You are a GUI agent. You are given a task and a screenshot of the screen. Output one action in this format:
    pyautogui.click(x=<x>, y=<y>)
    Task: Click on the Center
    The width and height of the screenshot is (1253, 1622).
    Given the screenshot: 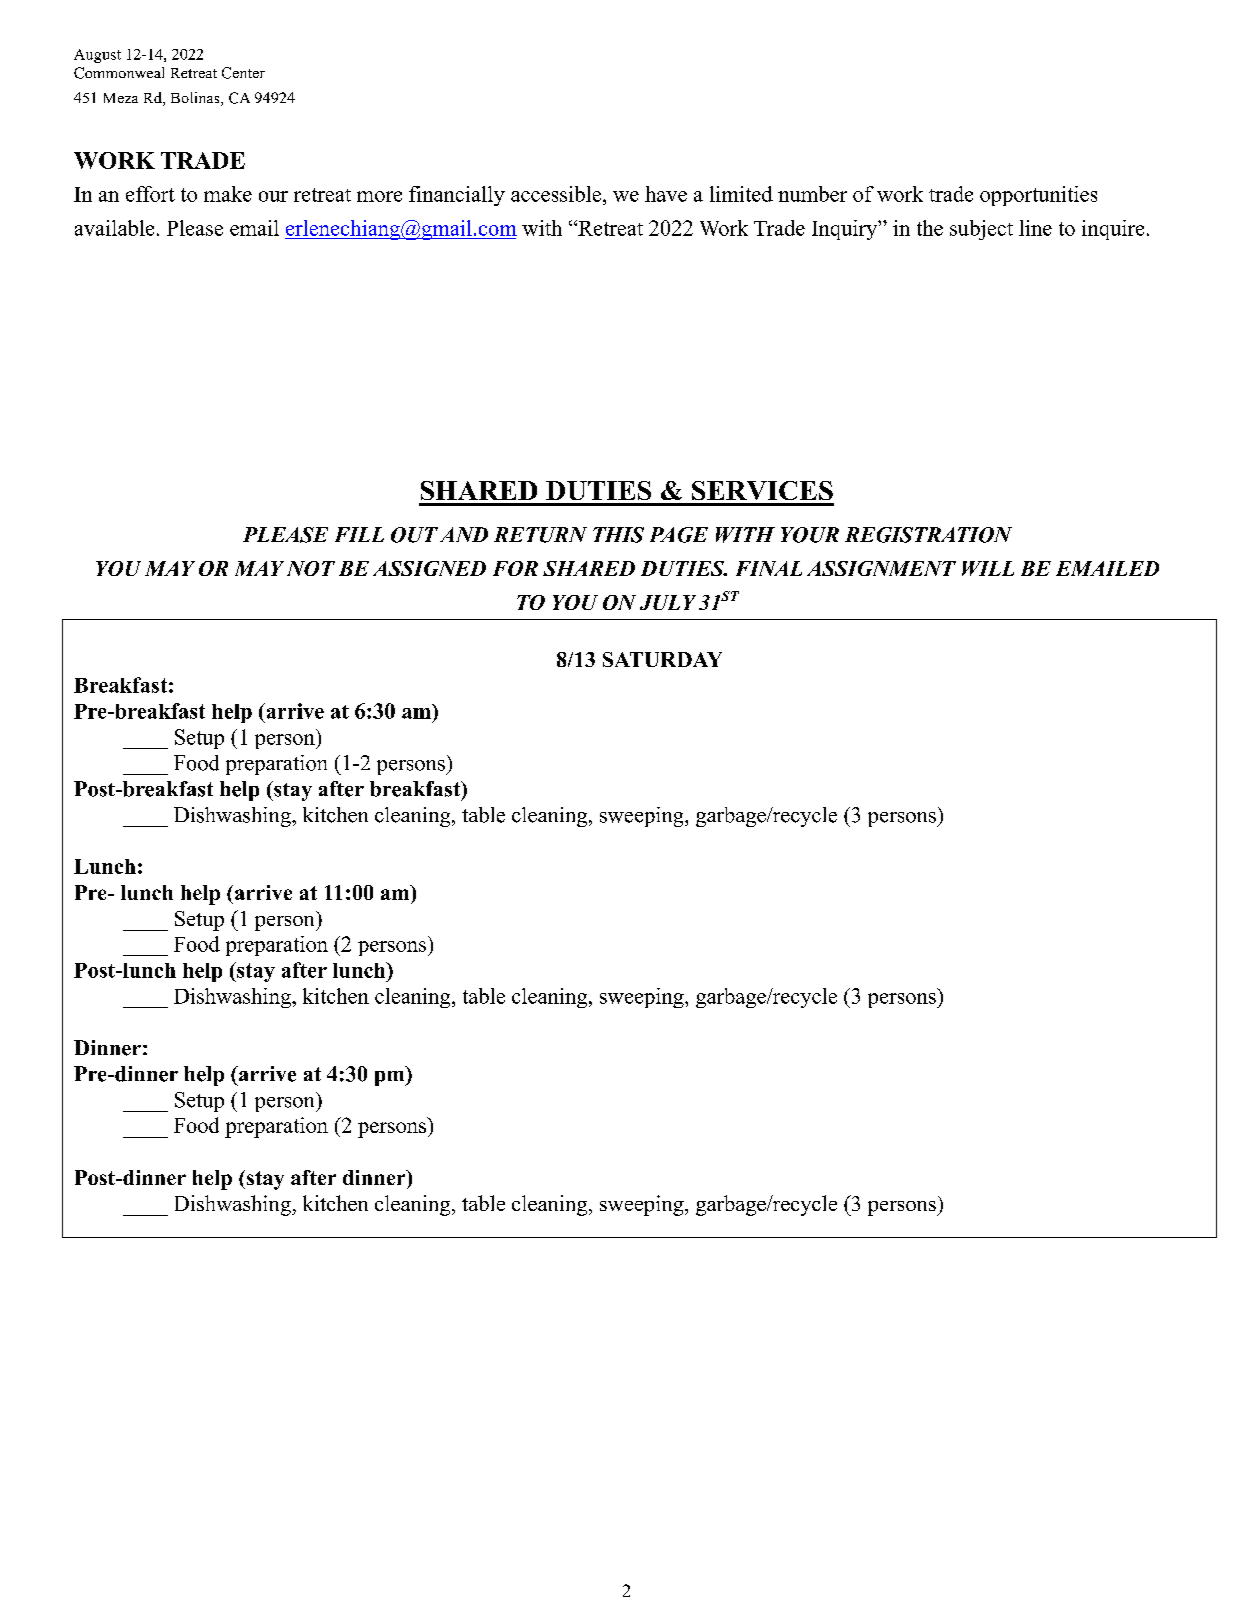 What is the action you would take?
    pyautogui.click(x=243, y=73)
